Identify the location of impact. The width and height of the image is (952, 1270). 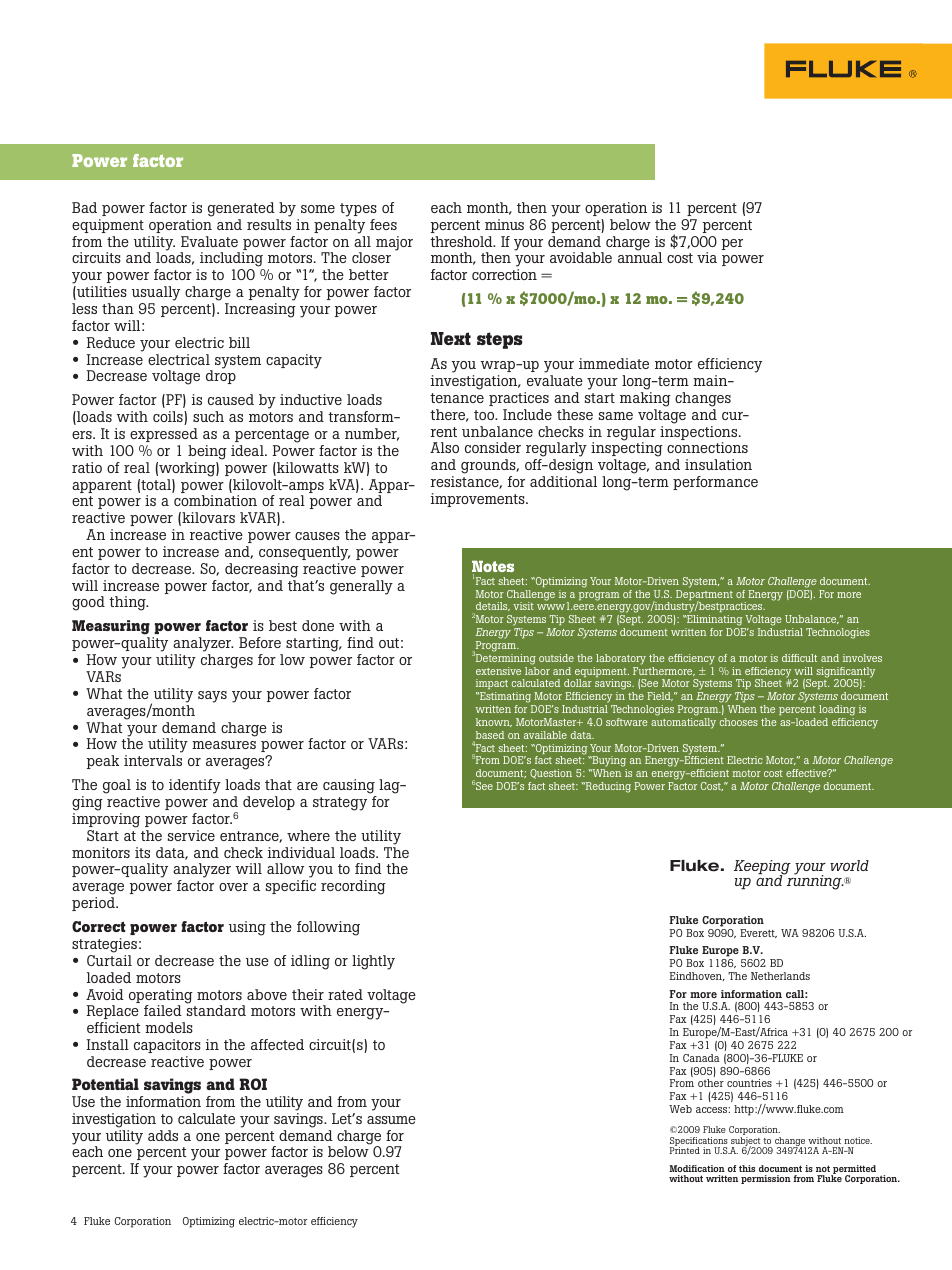
(492, 686).
